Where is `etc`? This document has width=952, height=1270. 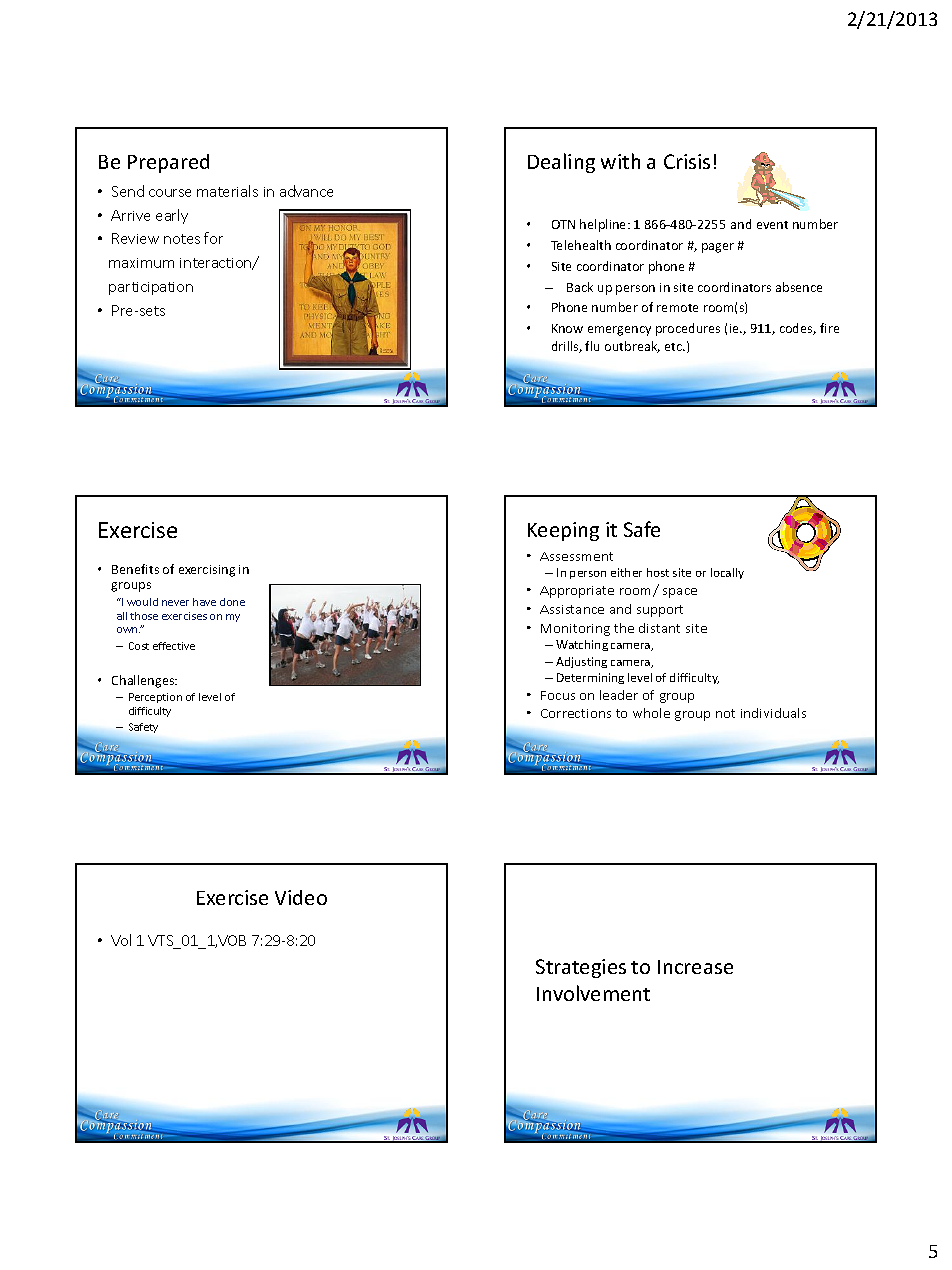 etc is located at coordinates (675, 347).
